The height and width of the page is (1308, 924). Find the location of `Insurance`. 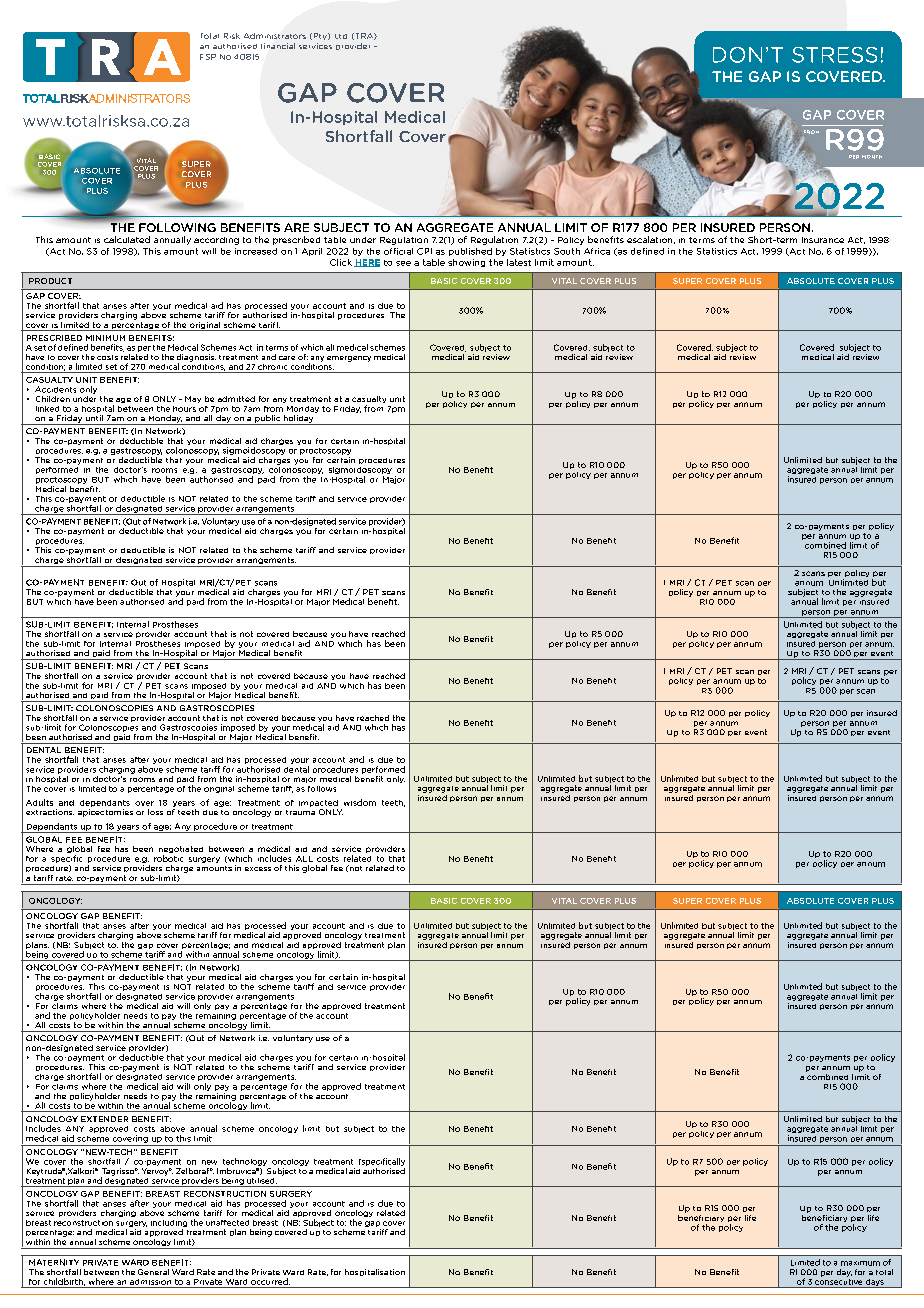

Insurance is located at coordinates (823, 240).
